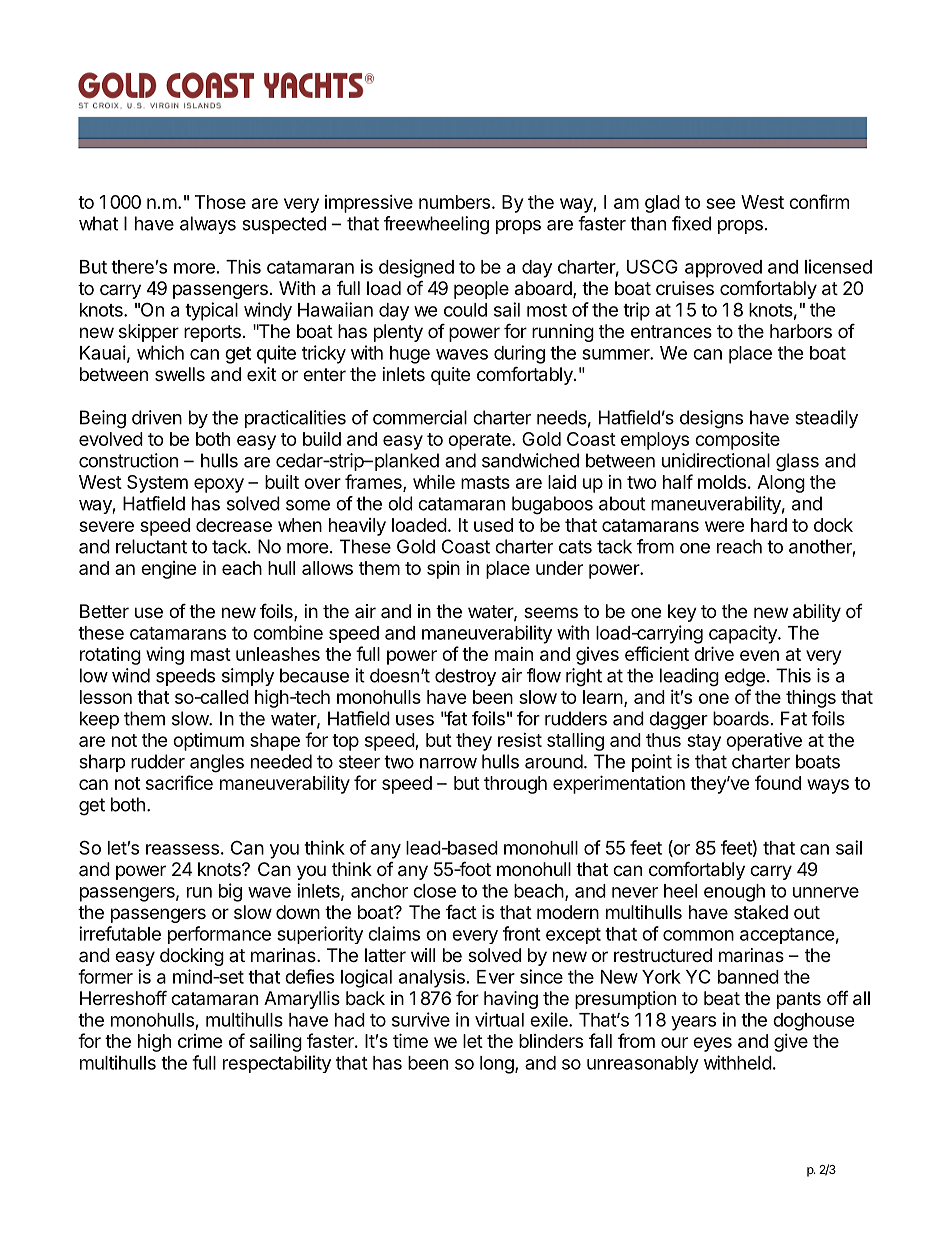 Image resolution: width=952 pixels, height=1233 pixels. Describe the element at coordinates (200, 1041) in the screenshot. I see `crime` at that location.
